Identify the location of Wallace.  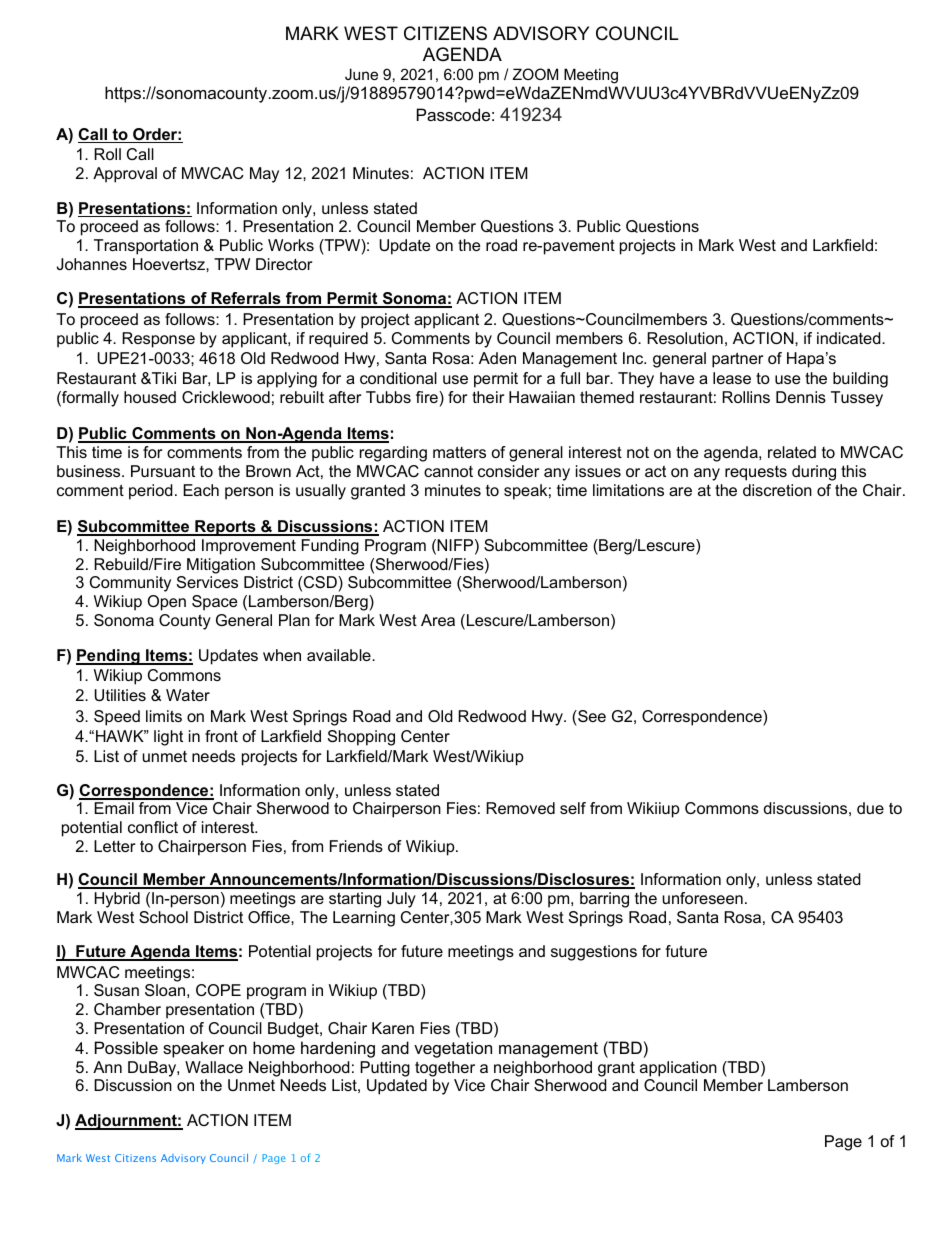
(214, 1067).
